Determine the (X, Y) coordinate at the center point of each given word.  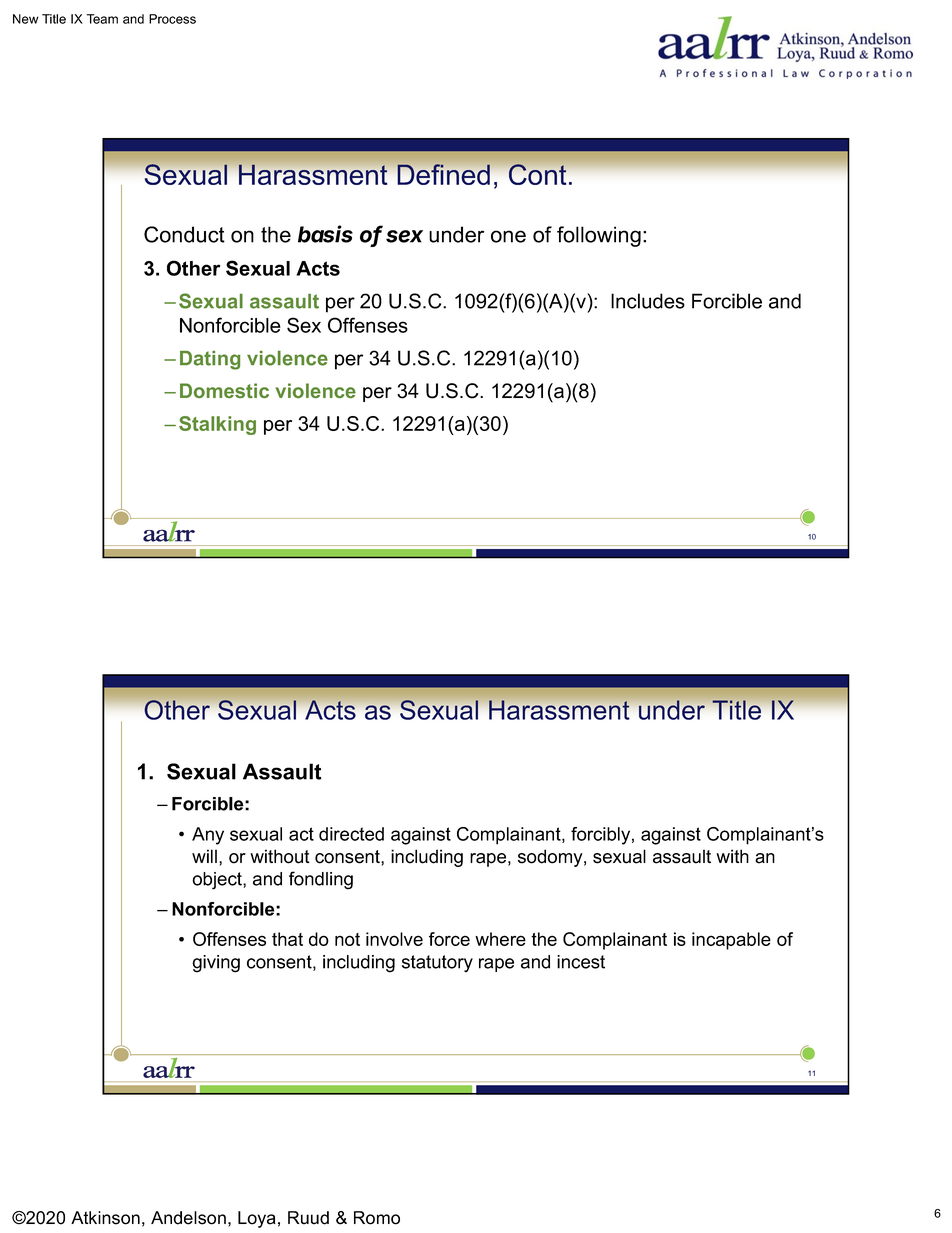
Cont (537, 174)
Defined (443, 174)
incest (581, 962)
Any (208, 836)
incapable (731, 941)
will (204, 856)
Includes (648, 301)
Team (102, 19)
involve (394, 939)
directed (351, 834)
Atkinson (105, 1218)
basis (325, 234)
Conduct (184, 234)
